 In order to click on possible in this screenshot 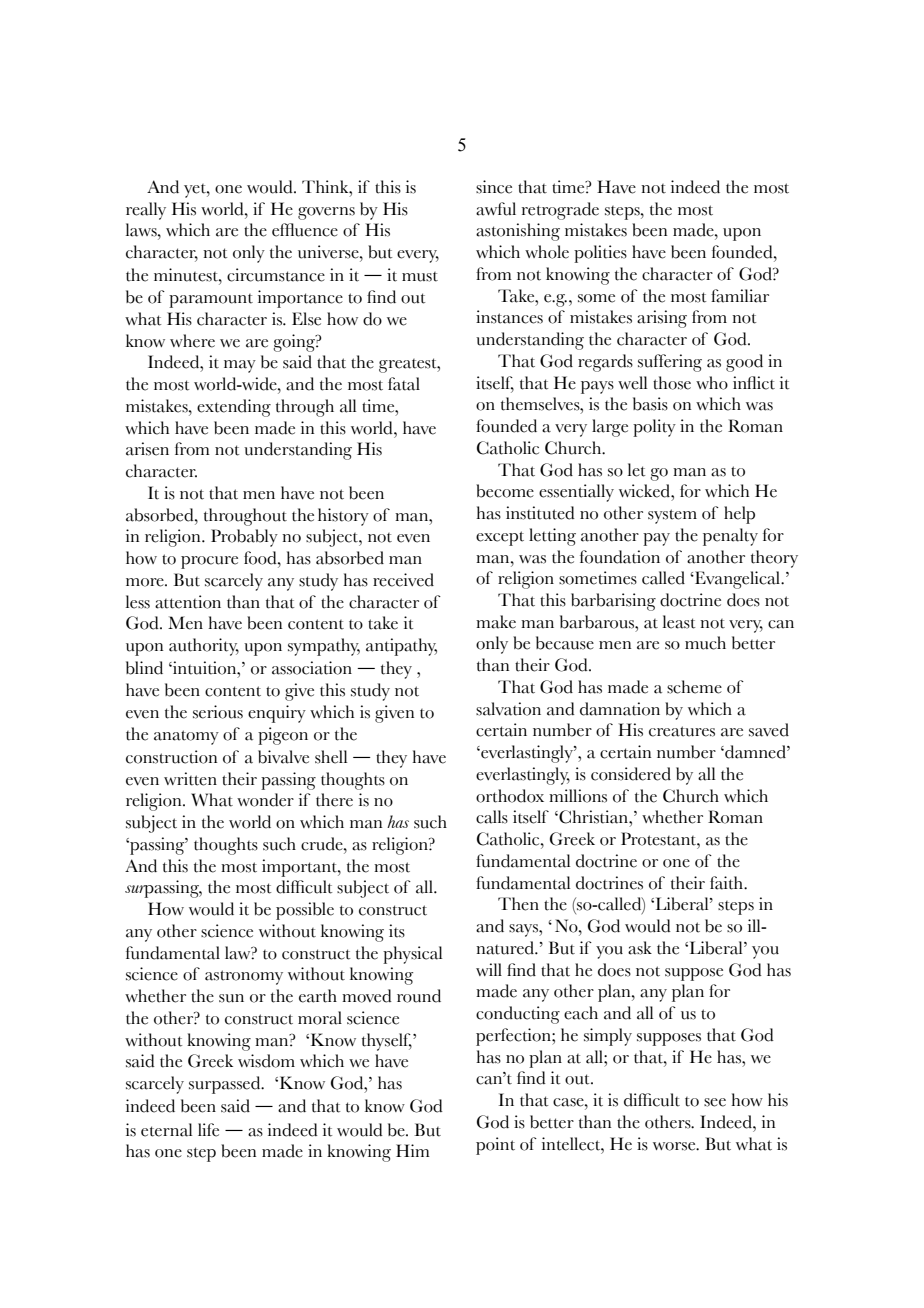, I will do `click(305, 911)`.
